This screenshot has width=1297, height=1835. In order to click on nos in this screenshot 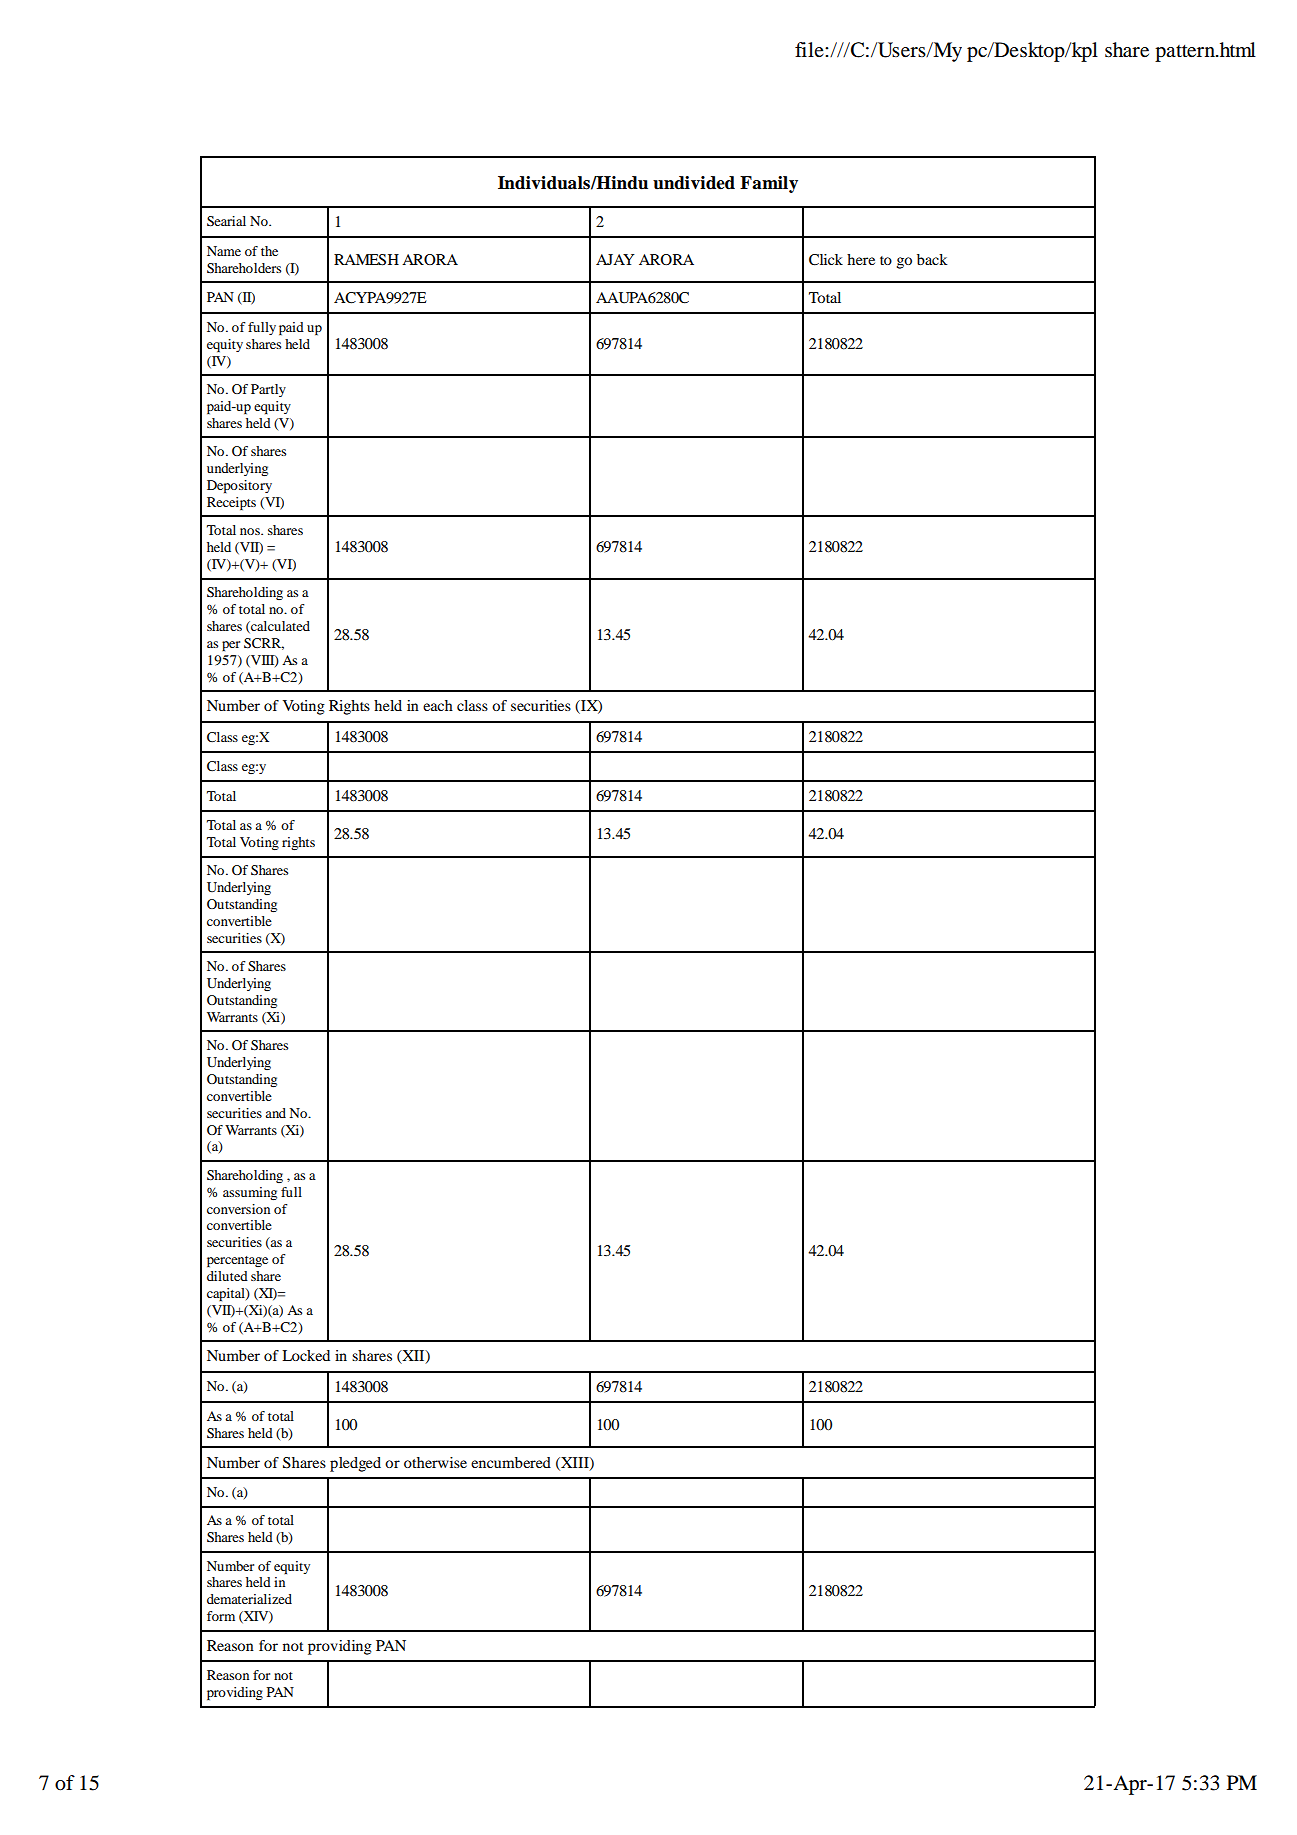, I will do `click(251, 531)`.
